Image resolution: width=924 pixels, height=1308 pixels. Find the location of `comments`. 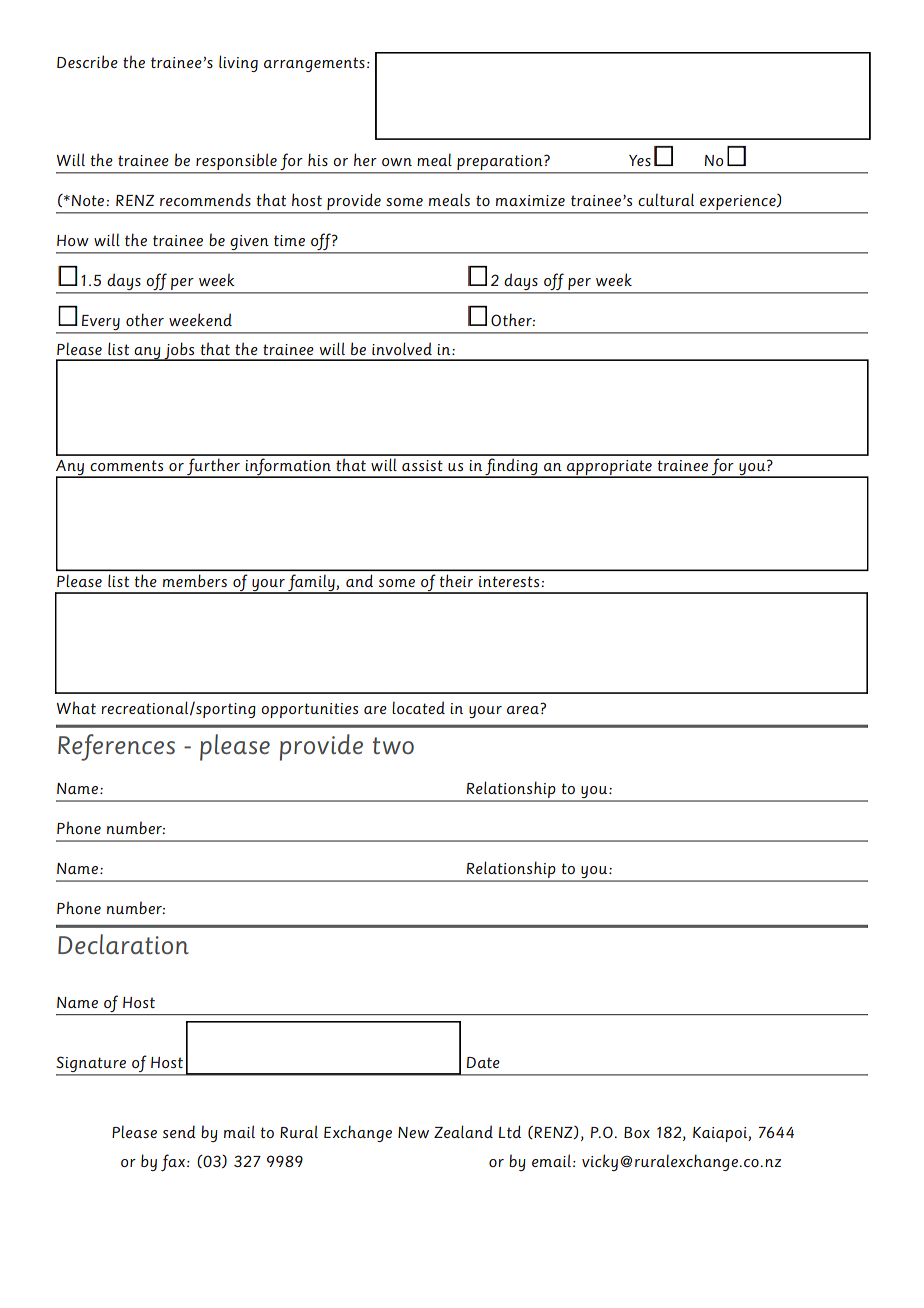

comments is located at coordinates (126, 465).
